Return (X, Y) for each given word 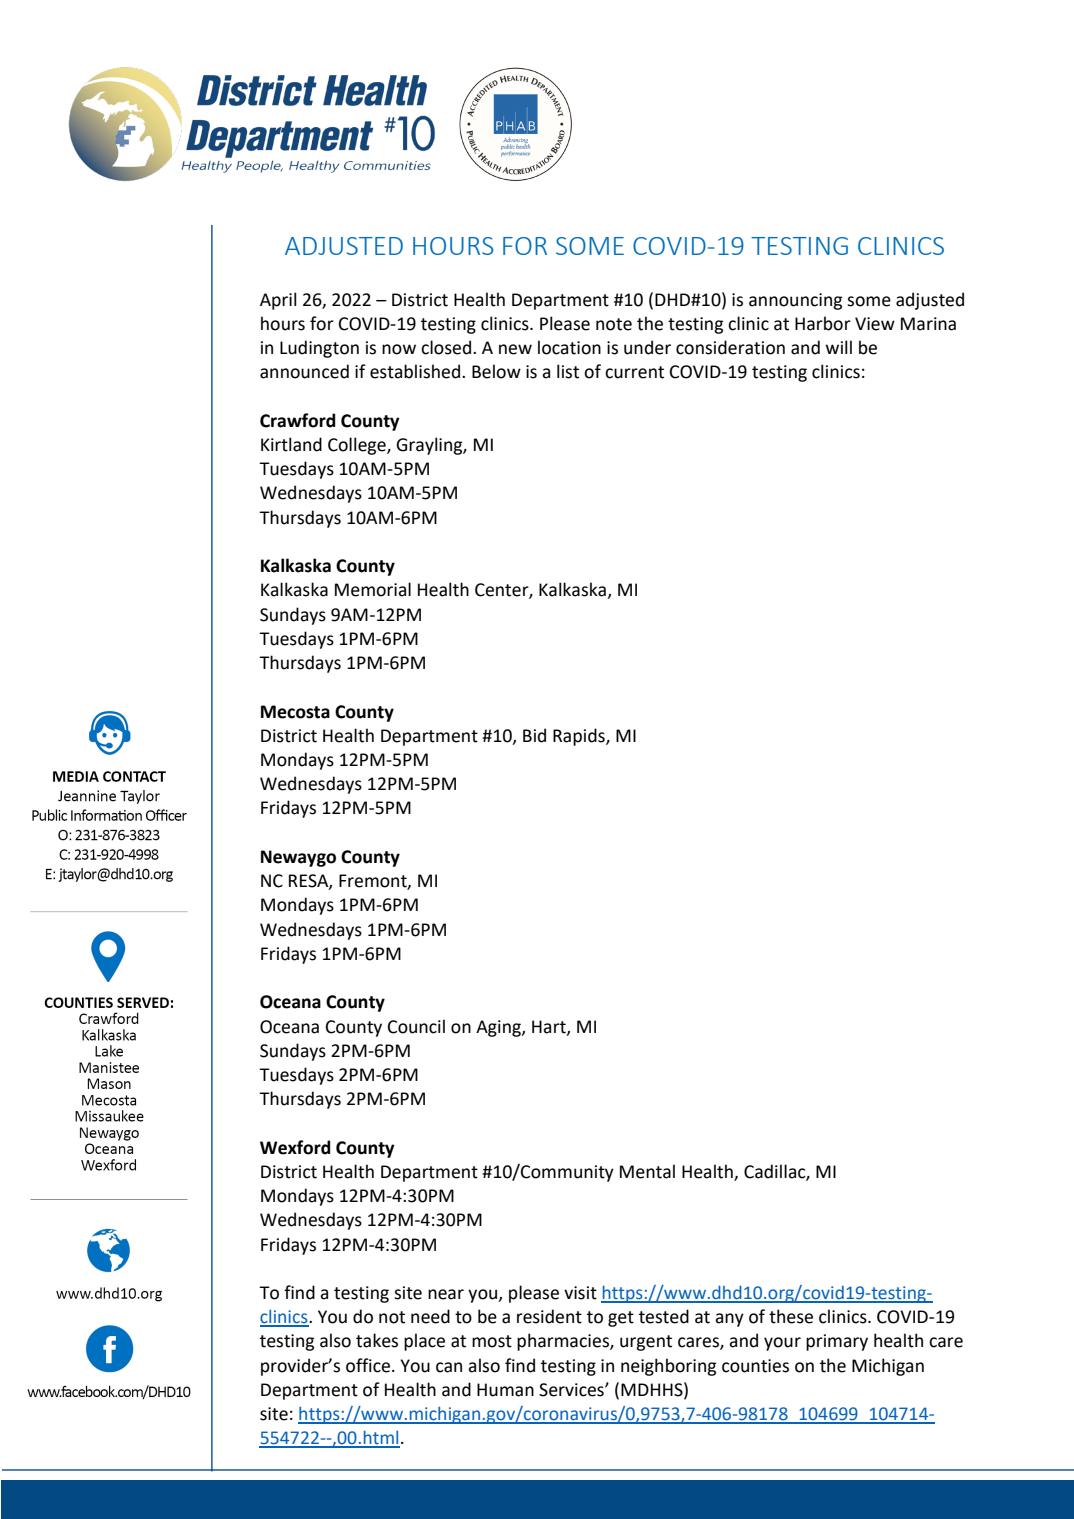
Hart (550, 1027)
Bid (534, 735)
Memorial (373, 589)
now (399, 349)
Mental (647, 1171)
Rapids (580, 737)
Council (416, 1026)
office (368, 1365)
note (614, 324)
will (839, 347)
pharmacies (564, 1342)
